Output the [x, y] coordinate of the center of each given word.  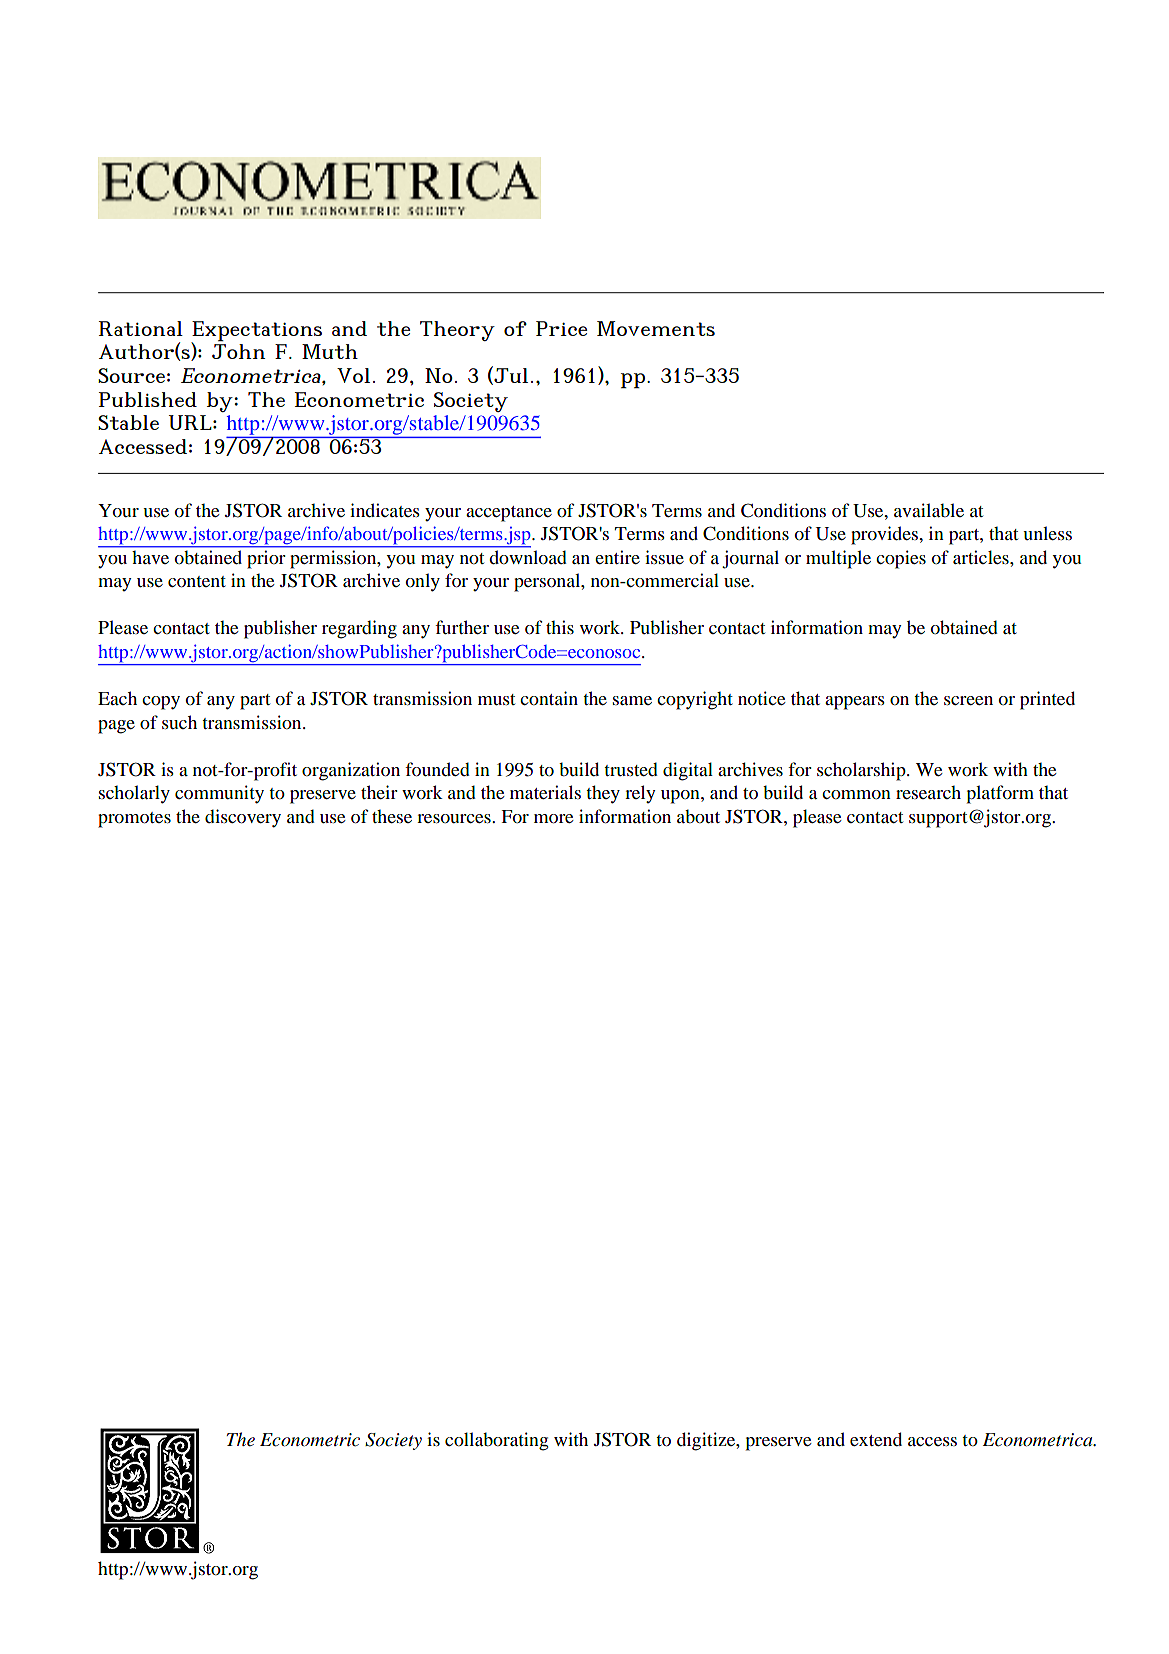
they [603, 794]
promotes [134, 820]
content [197, 582]
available [929, 510]
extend [876, 1439]
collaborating [496, 1441]
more [553, 819]
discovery [243, 818]
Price [561, 328]
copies [901, 559]
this [560, 627]
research [928, 792]
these [392, 816]
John [238, 351]
